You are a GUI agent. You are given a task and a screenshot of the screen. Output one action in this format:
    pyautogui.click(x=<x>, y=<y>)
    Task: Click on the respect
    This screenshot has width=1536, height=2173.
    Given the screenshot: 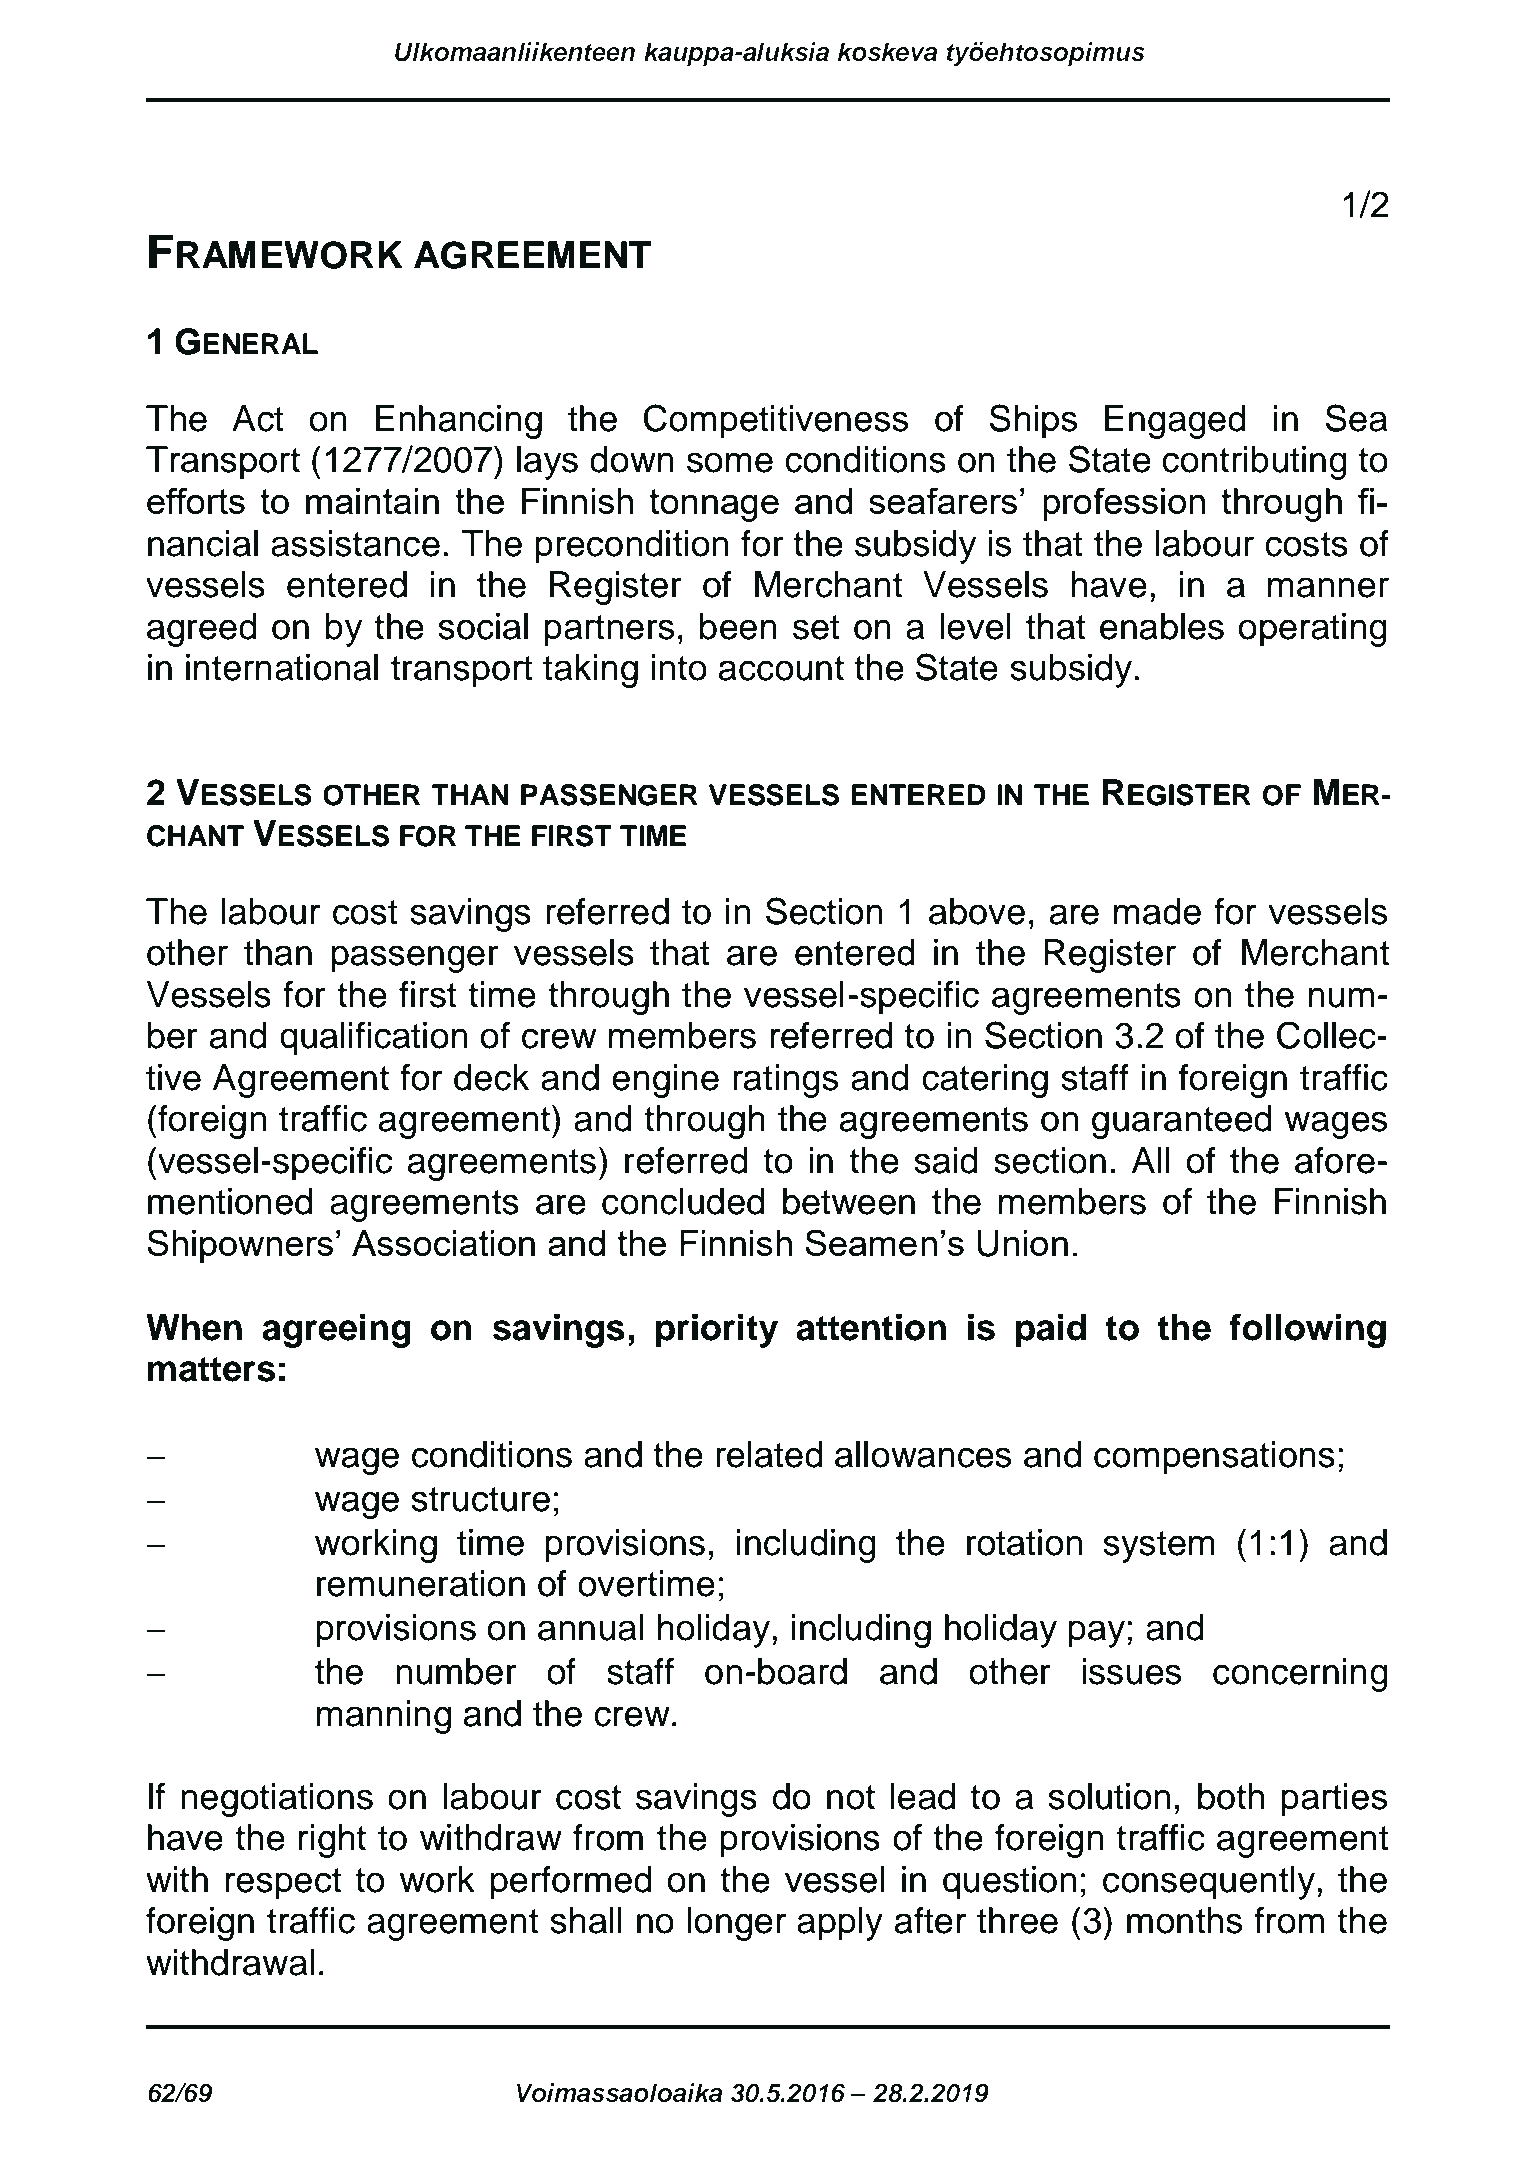 What is the action you would take?
    pyautogui.click(x=283, y=1884)
